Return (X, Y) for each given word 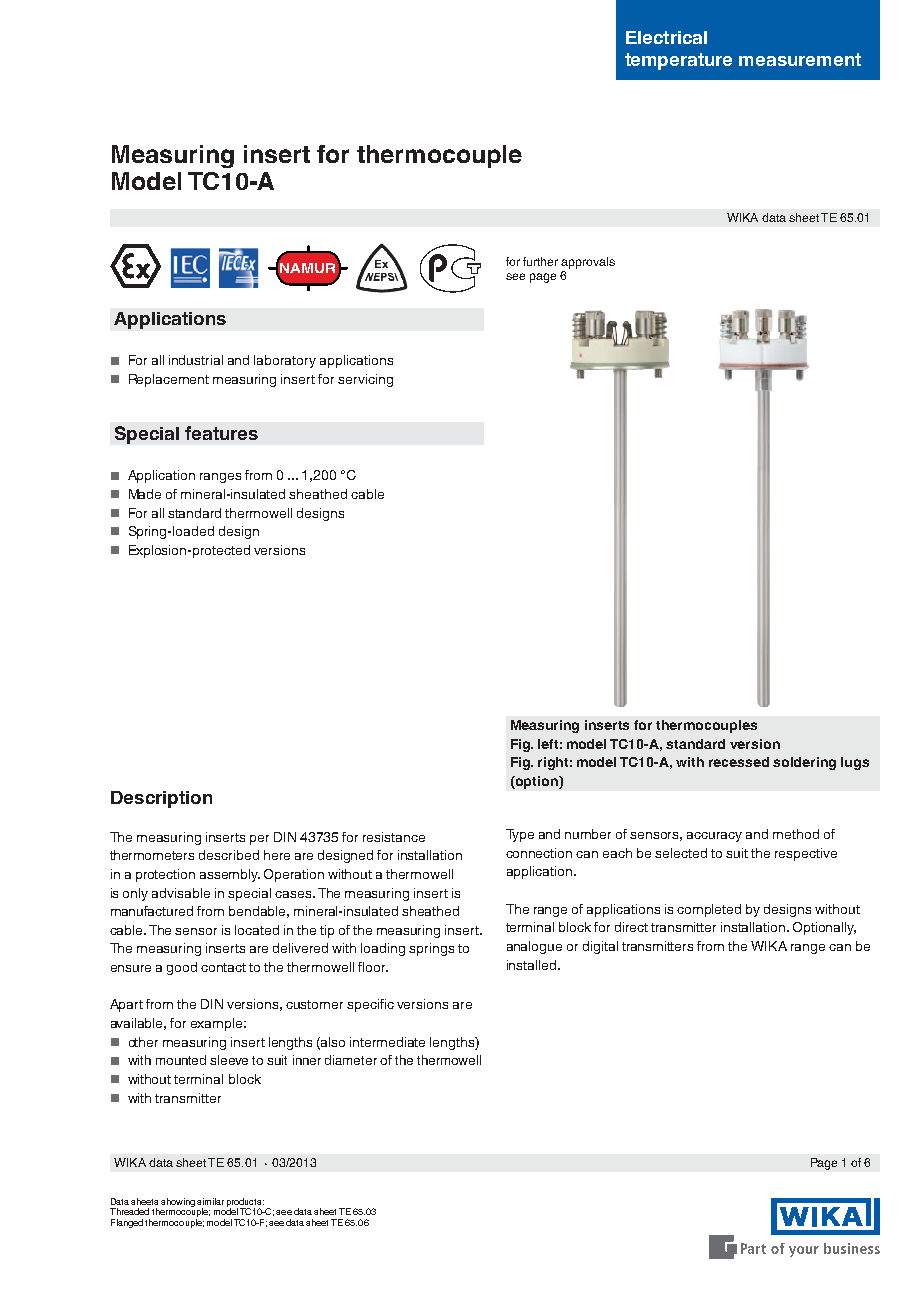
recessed (739, 762)
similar (210, 1201)
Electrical (666, 37)
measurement (800, 59)
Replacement (169, 380)
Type (520, 835)
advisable (181, 893)
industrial (196, 360)
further (540, 261)
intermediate (387, 1042)
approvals (588, 263)
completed (709, 910)
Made (145, 494)
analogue (534, 947)
